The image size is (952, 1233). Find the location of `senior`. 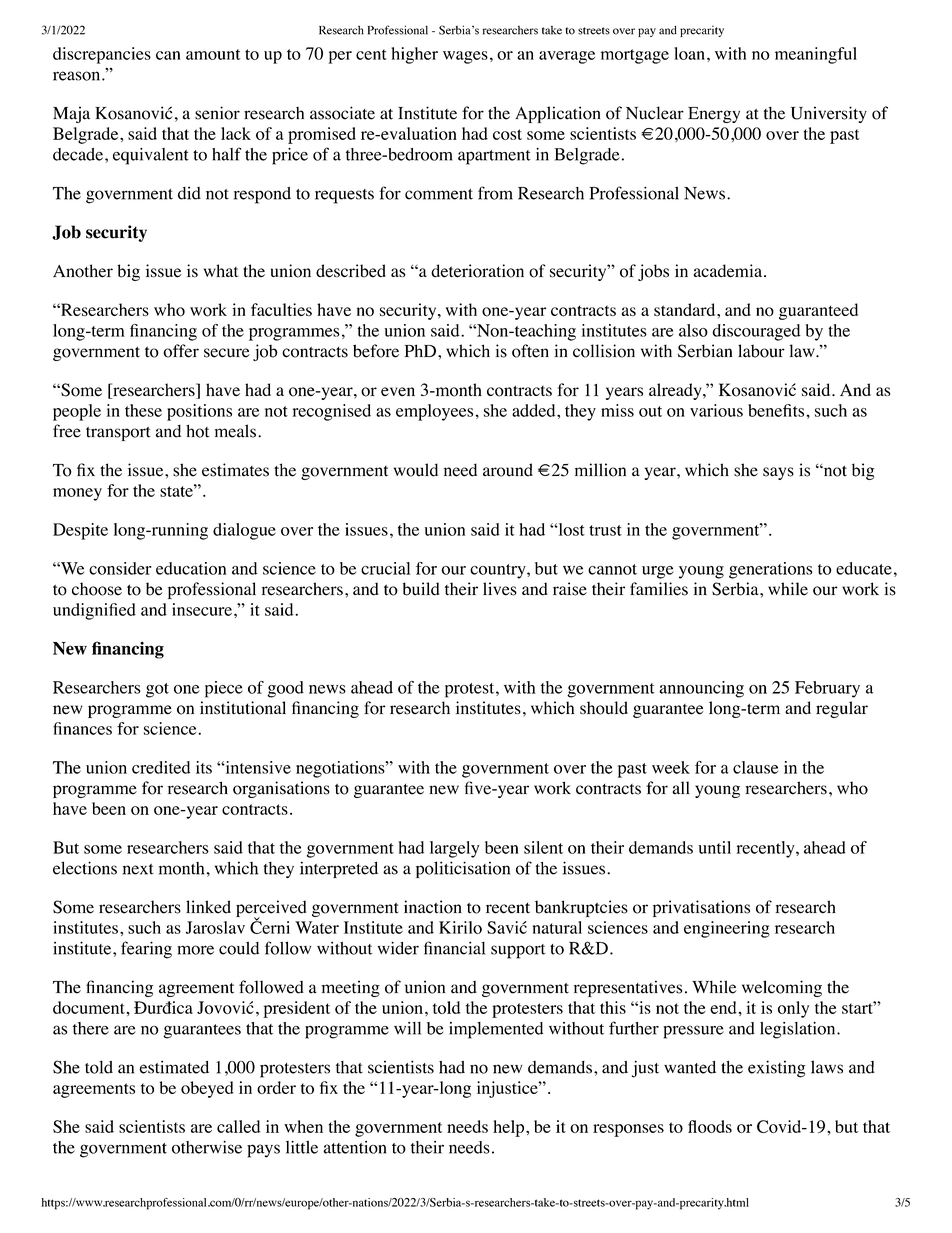

senior is located at coordinates (217, 113).
